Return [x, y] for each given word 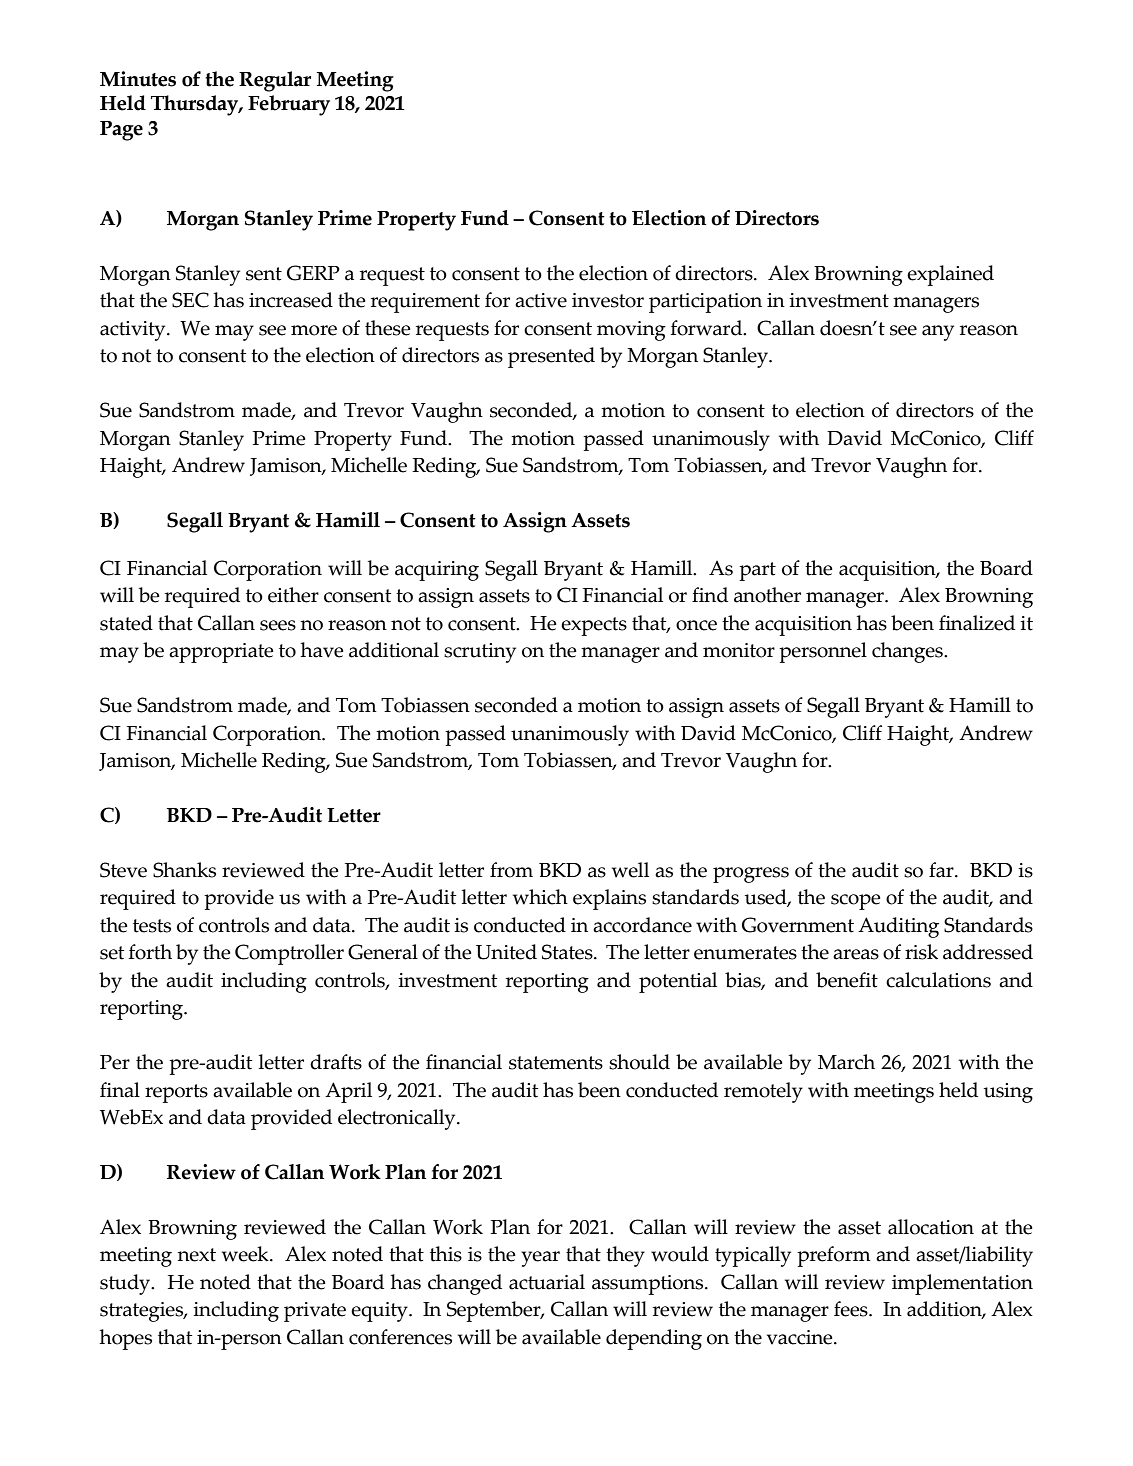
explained [950, 275]
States [568, 952]
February [289, 105]
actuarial [547, 1282]
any [938, 333]
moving [631, 331]
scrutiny [480, 653]
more [314, 330]
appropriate [221, 653]
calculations [938, 980]
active [541, 300]
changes [908, 652]
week [246, 1254]
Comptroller [289, 954]
